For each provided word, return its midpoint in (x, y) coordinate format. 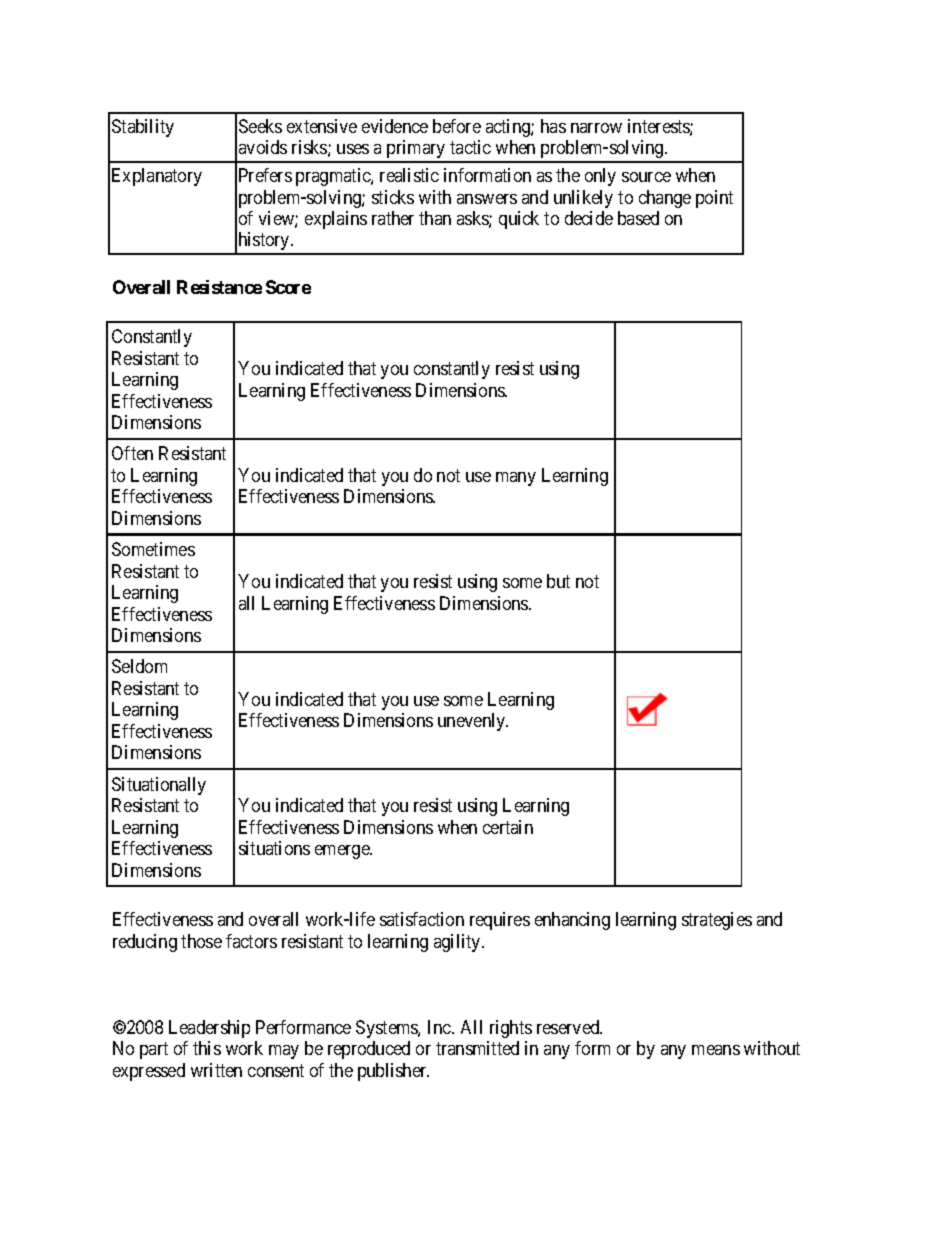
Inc (440, 1027)
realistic (409, 175)
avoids (263, 147)
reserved (569, 1027)
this (207, 1048)
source (646, 177)
